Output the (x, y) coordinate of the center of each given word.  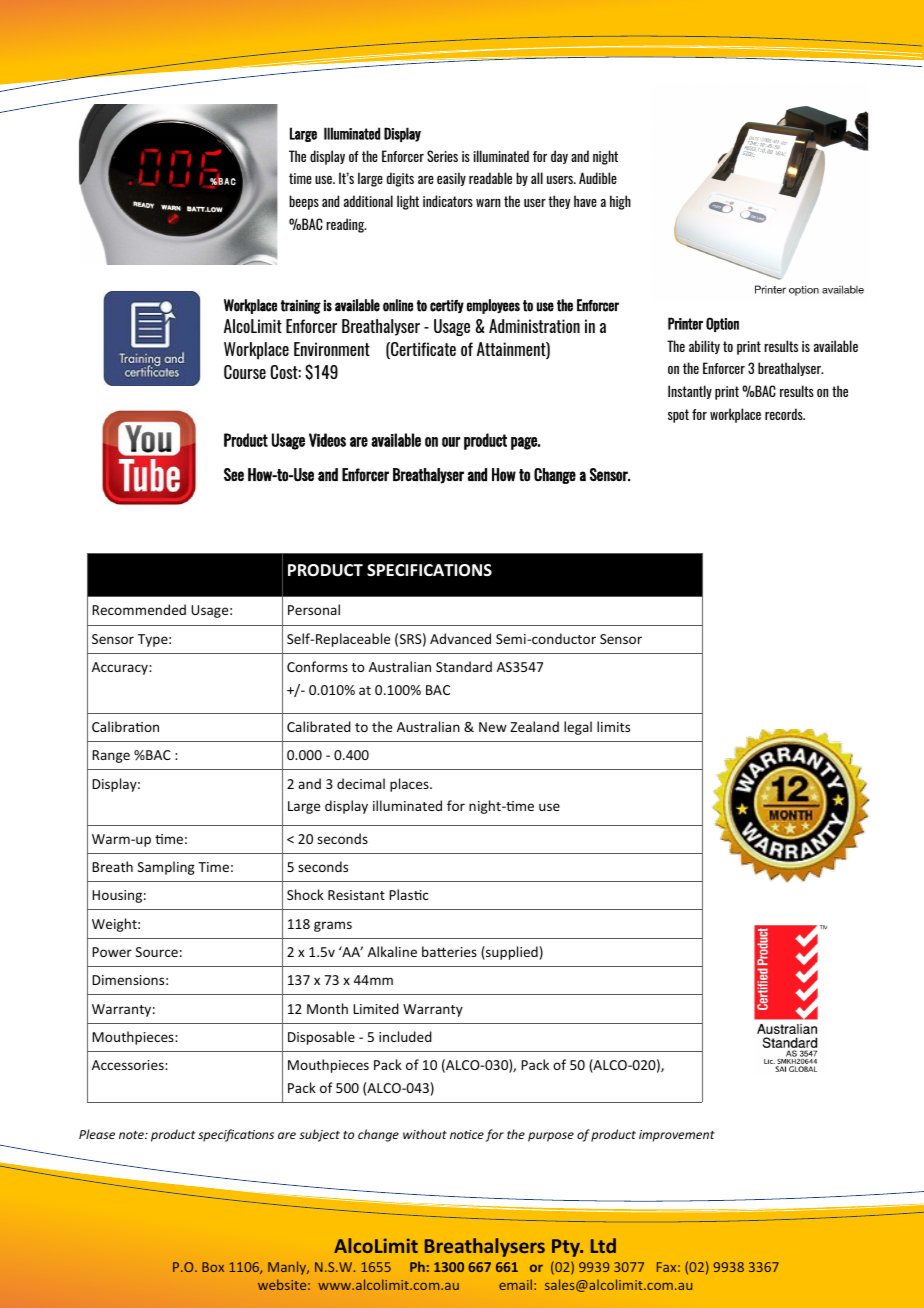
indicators (448, 201)
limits (613, 726)
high (620, 202)
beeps (304, 202)
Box (213, 1267)
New (493, 727)
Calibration (125, 726)
